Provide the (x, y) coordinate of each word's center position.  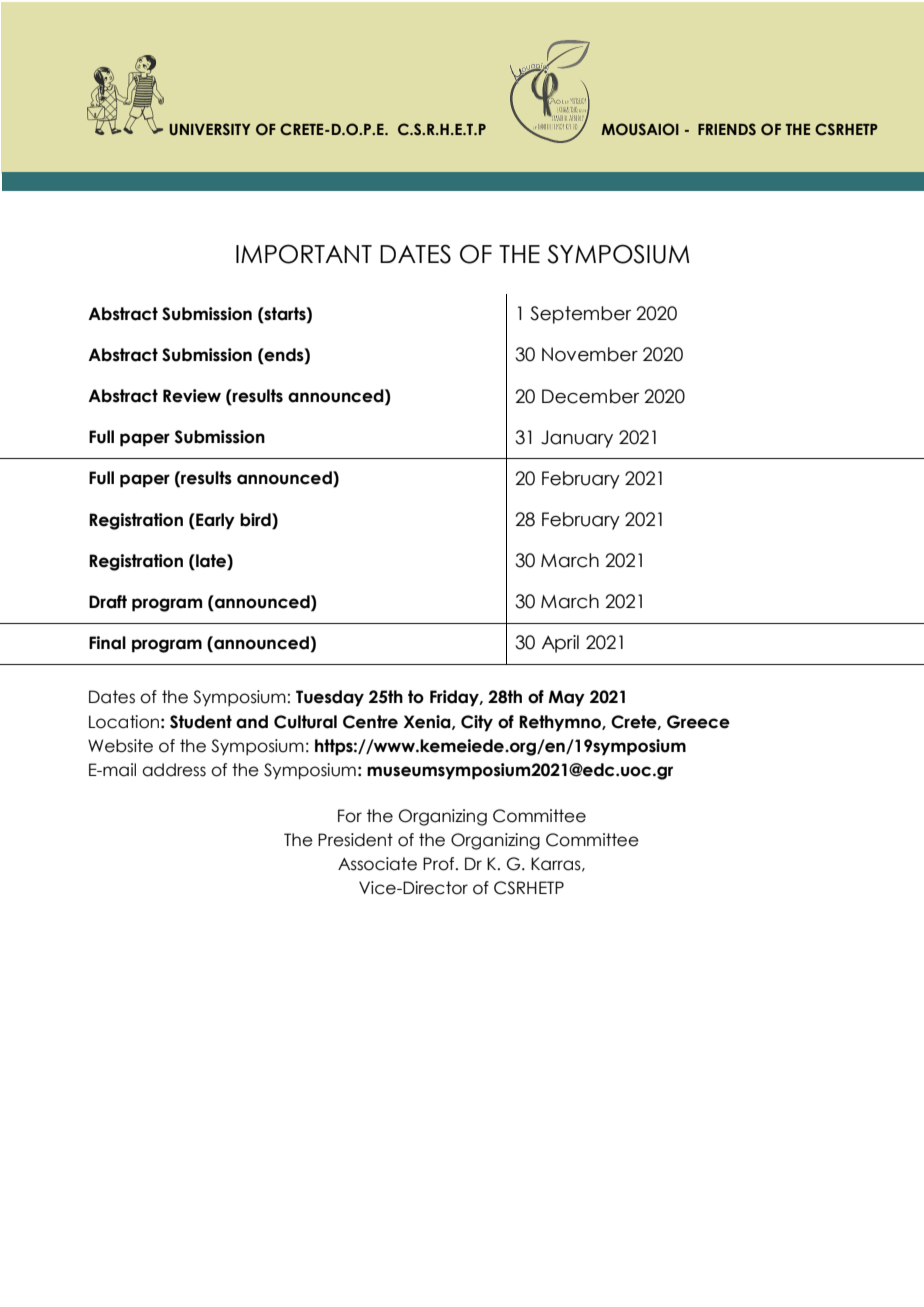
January (577, 439)
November (590, 354)
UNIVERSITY (210, 129)
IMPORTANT (304, 254)
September (580, 315)
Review (192, 396)
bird (256, 520)
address (174, 770)
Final (107, 643)
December (590, 396)
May (566, 698)
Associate (377, 864)
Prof (440, 864)
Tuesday (330, 698)
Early (214, 521)
